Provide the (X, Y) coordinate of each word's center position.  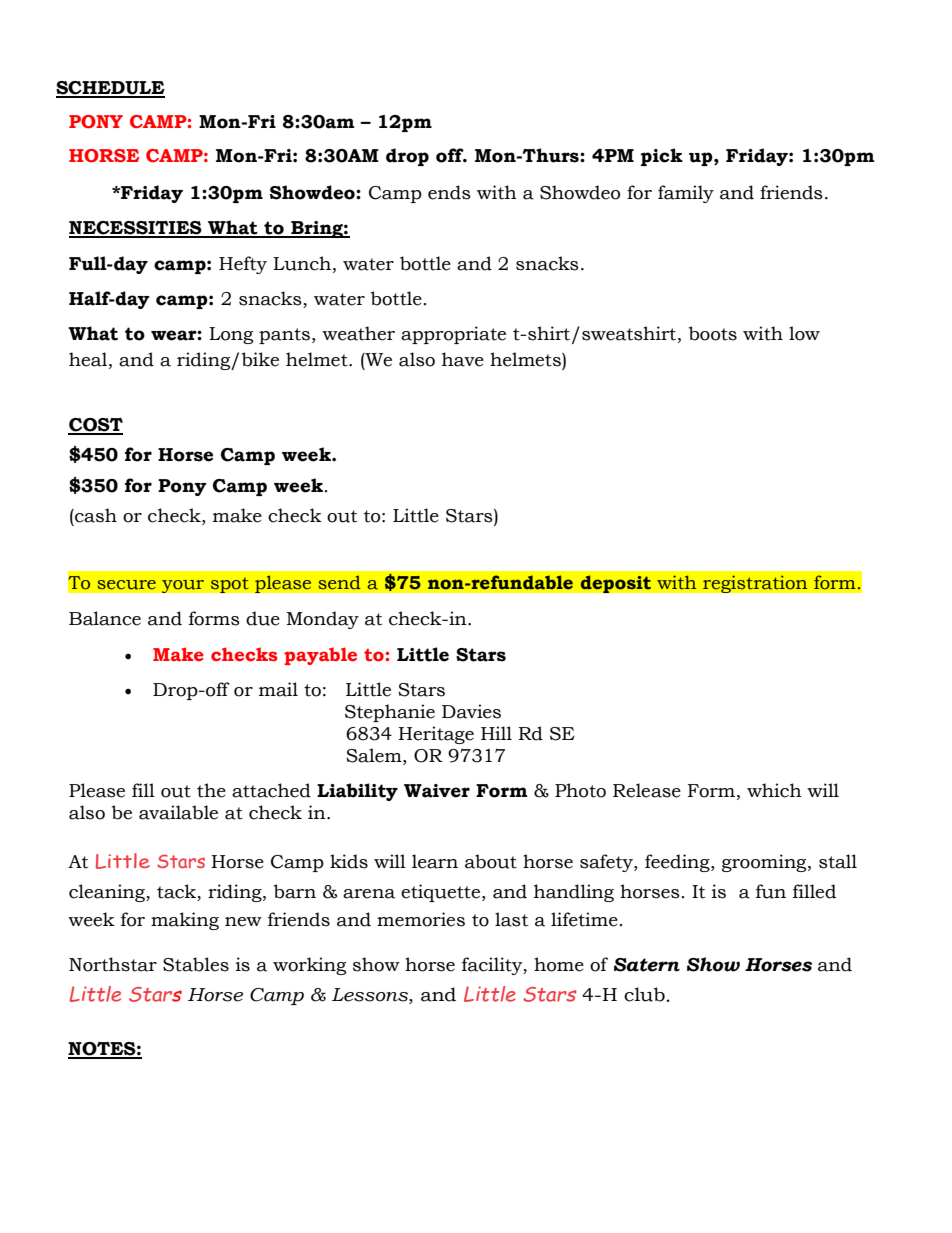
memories (421, 919)
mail (278, 689)
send (339, 582)
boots (713, 333)
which (774, 790)
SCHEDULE (110, 89)
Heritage (436, 735)
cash (95, 515)
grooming (765, 863)
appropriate (453, 335)
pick (662, 157)
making (185, 921)
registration (755, 584)
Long (231, 335)
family (686, 194)
